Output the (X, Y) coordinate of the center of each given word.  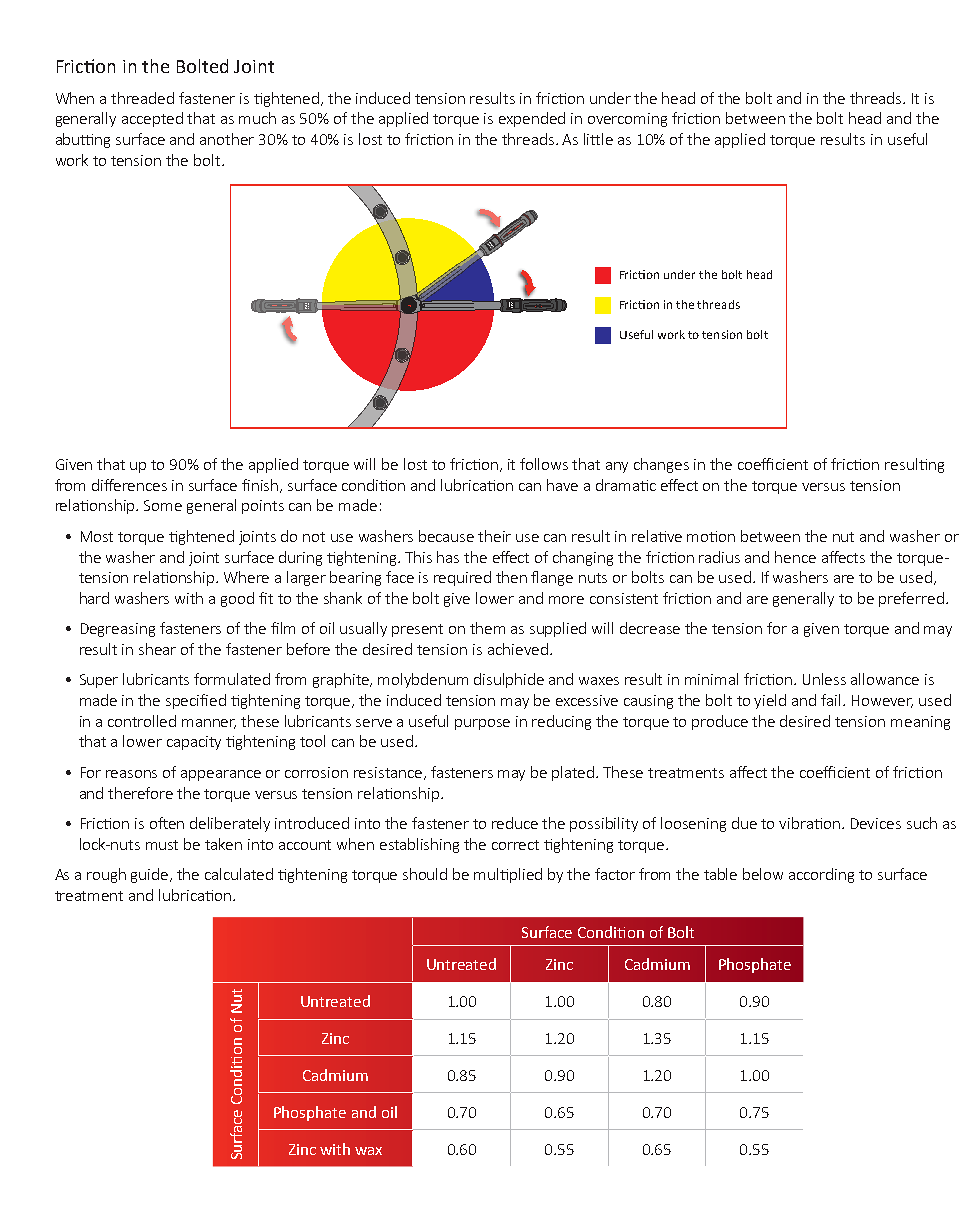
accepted (152, 119)
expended (532, 119)
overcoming (627, 120)
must (162, 845)
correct (515, 845)
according (821, 875)
